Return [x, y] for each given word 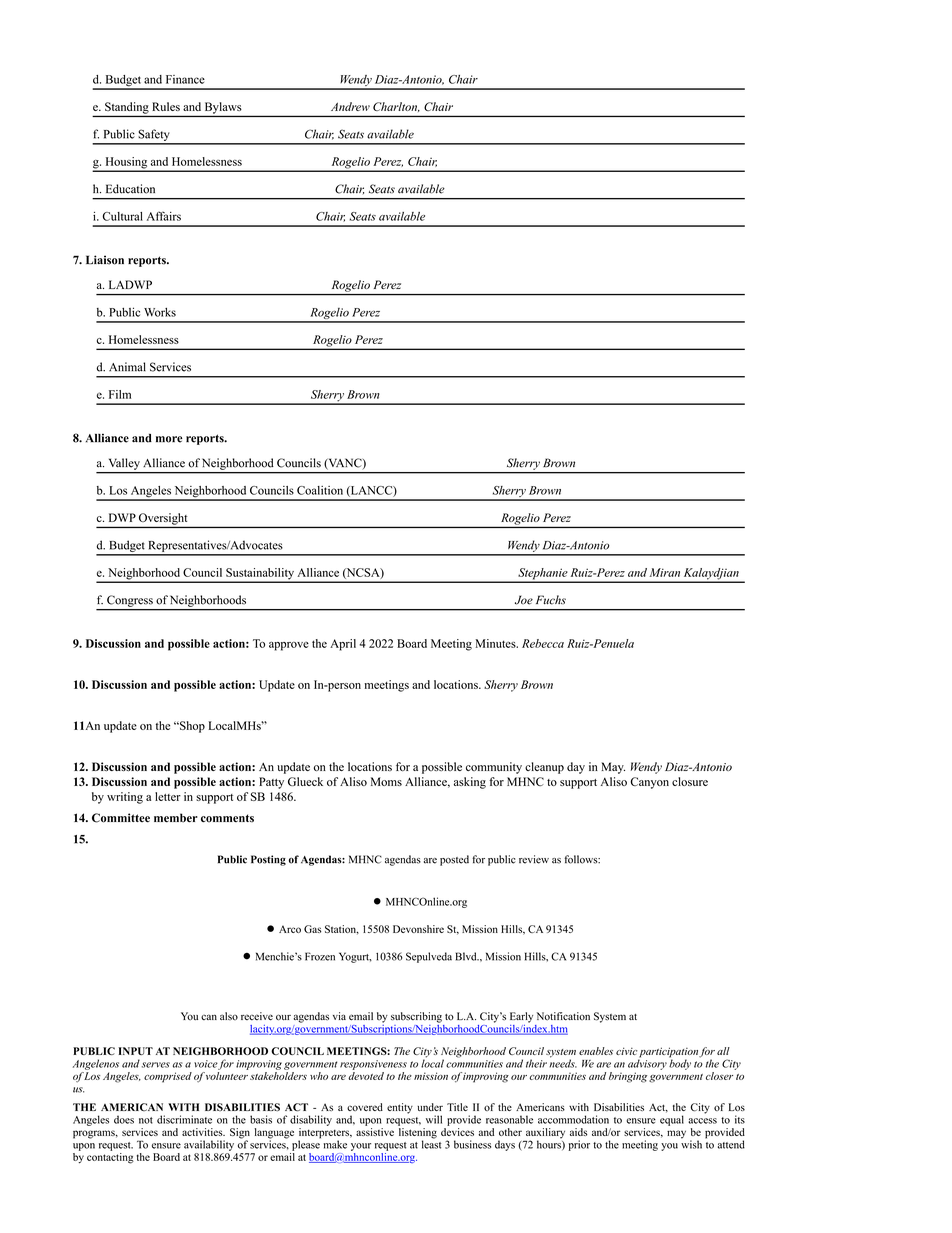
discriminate [184, 1119]
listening [418, 1134]
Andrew [350, 106]
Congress [130, 601]
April [343, 645]
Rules [166, 106]
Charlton [396, 107]
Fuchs [551, 600]
